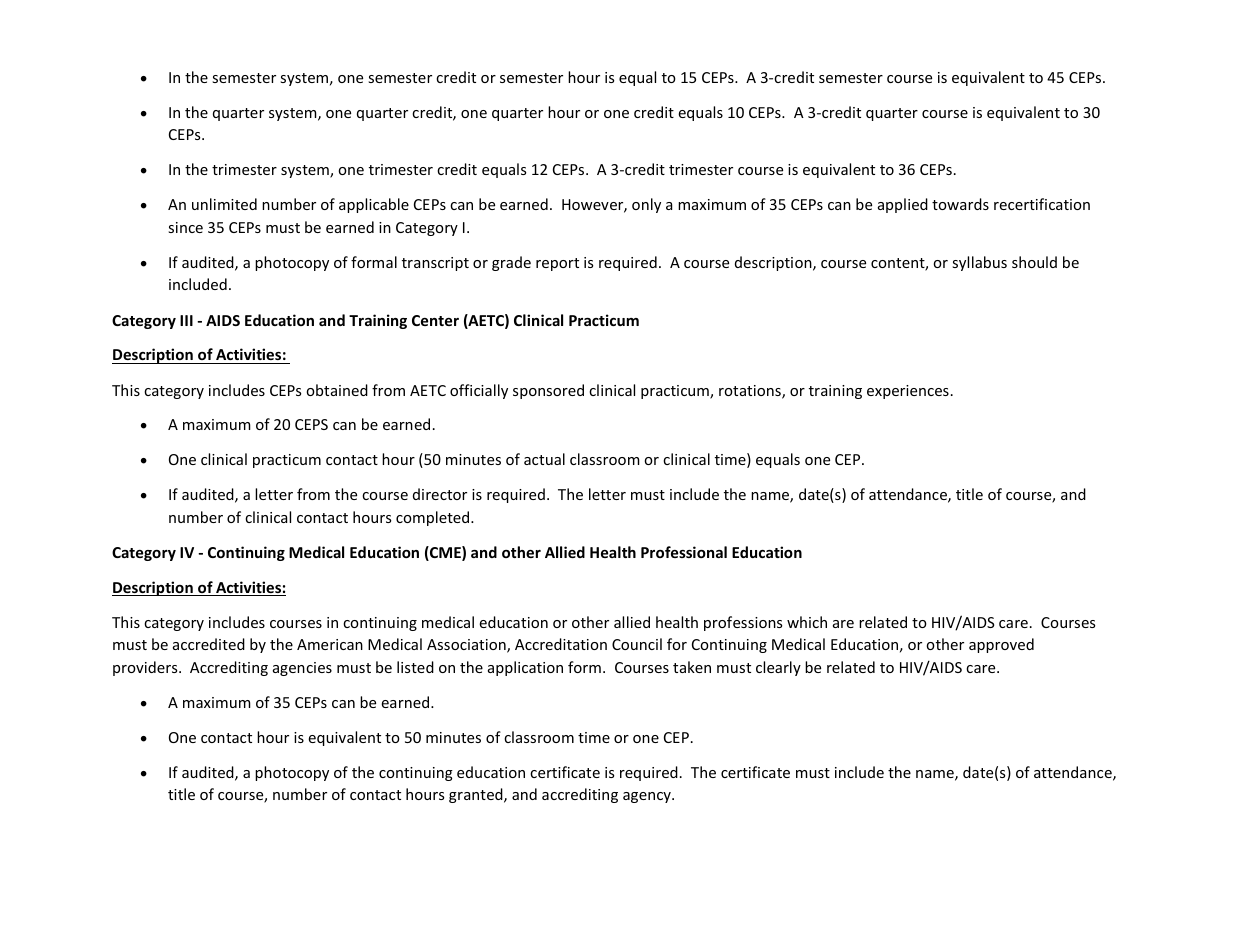  What do you see at coordinates (302, 669) in the screenshot?
I see `agencies` at bounding box center [302, 669].
